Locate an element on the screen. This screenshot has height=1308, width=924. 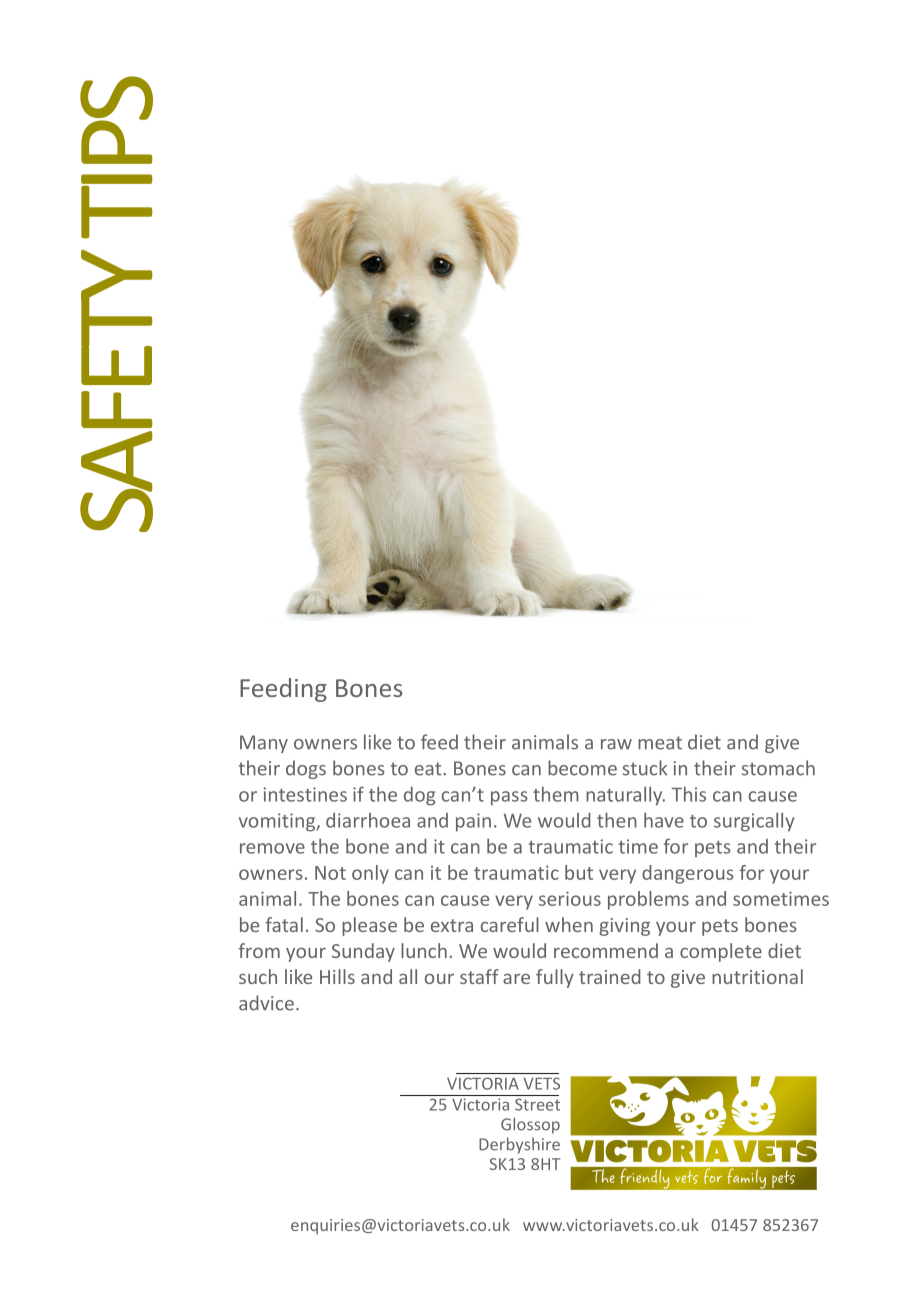
Derbyshire is located at coordinates (519, 1145).
